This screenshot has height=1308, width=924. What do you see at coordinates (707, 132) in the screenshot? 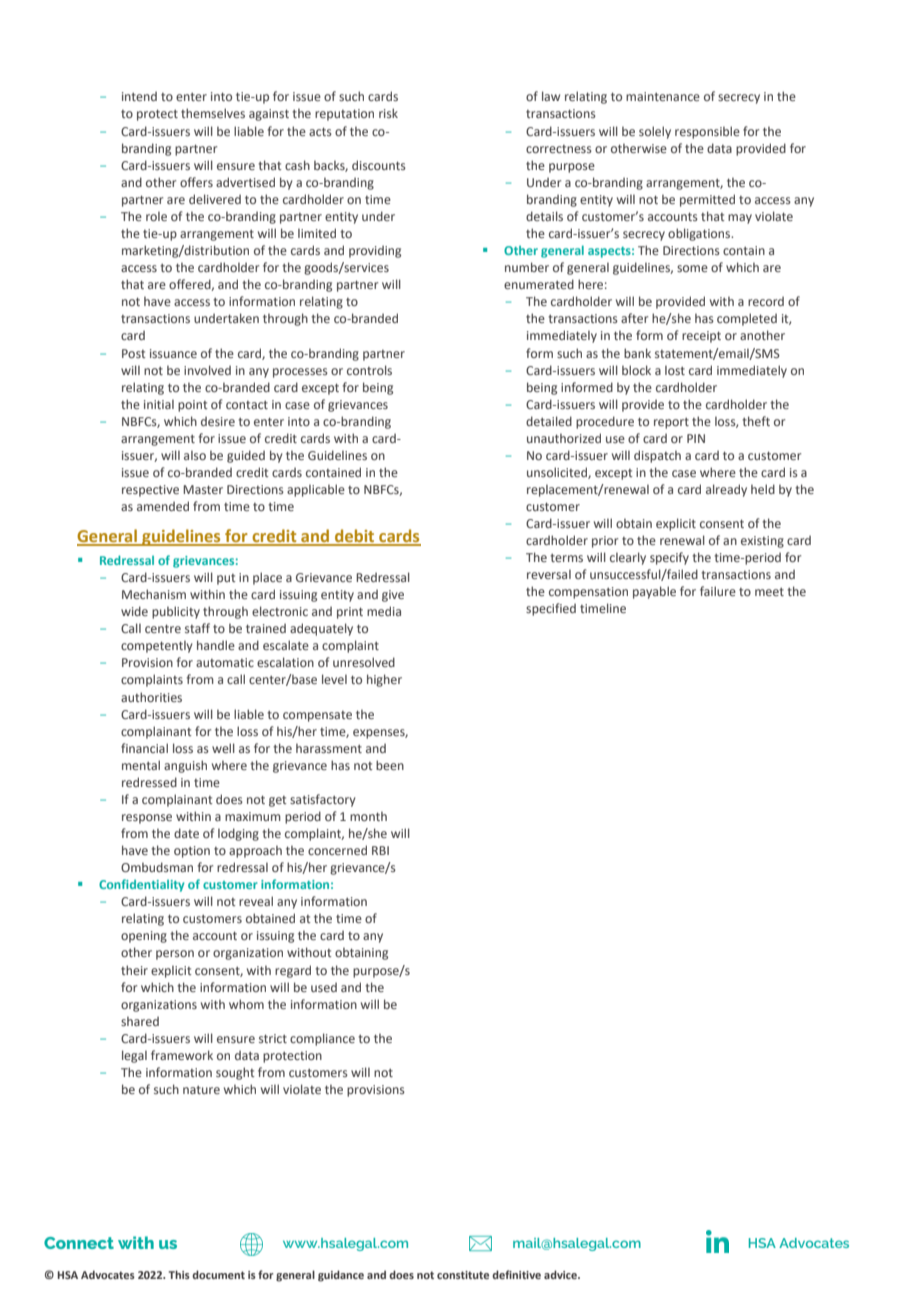
I see `responsible` at bounding box center [707, 132].
